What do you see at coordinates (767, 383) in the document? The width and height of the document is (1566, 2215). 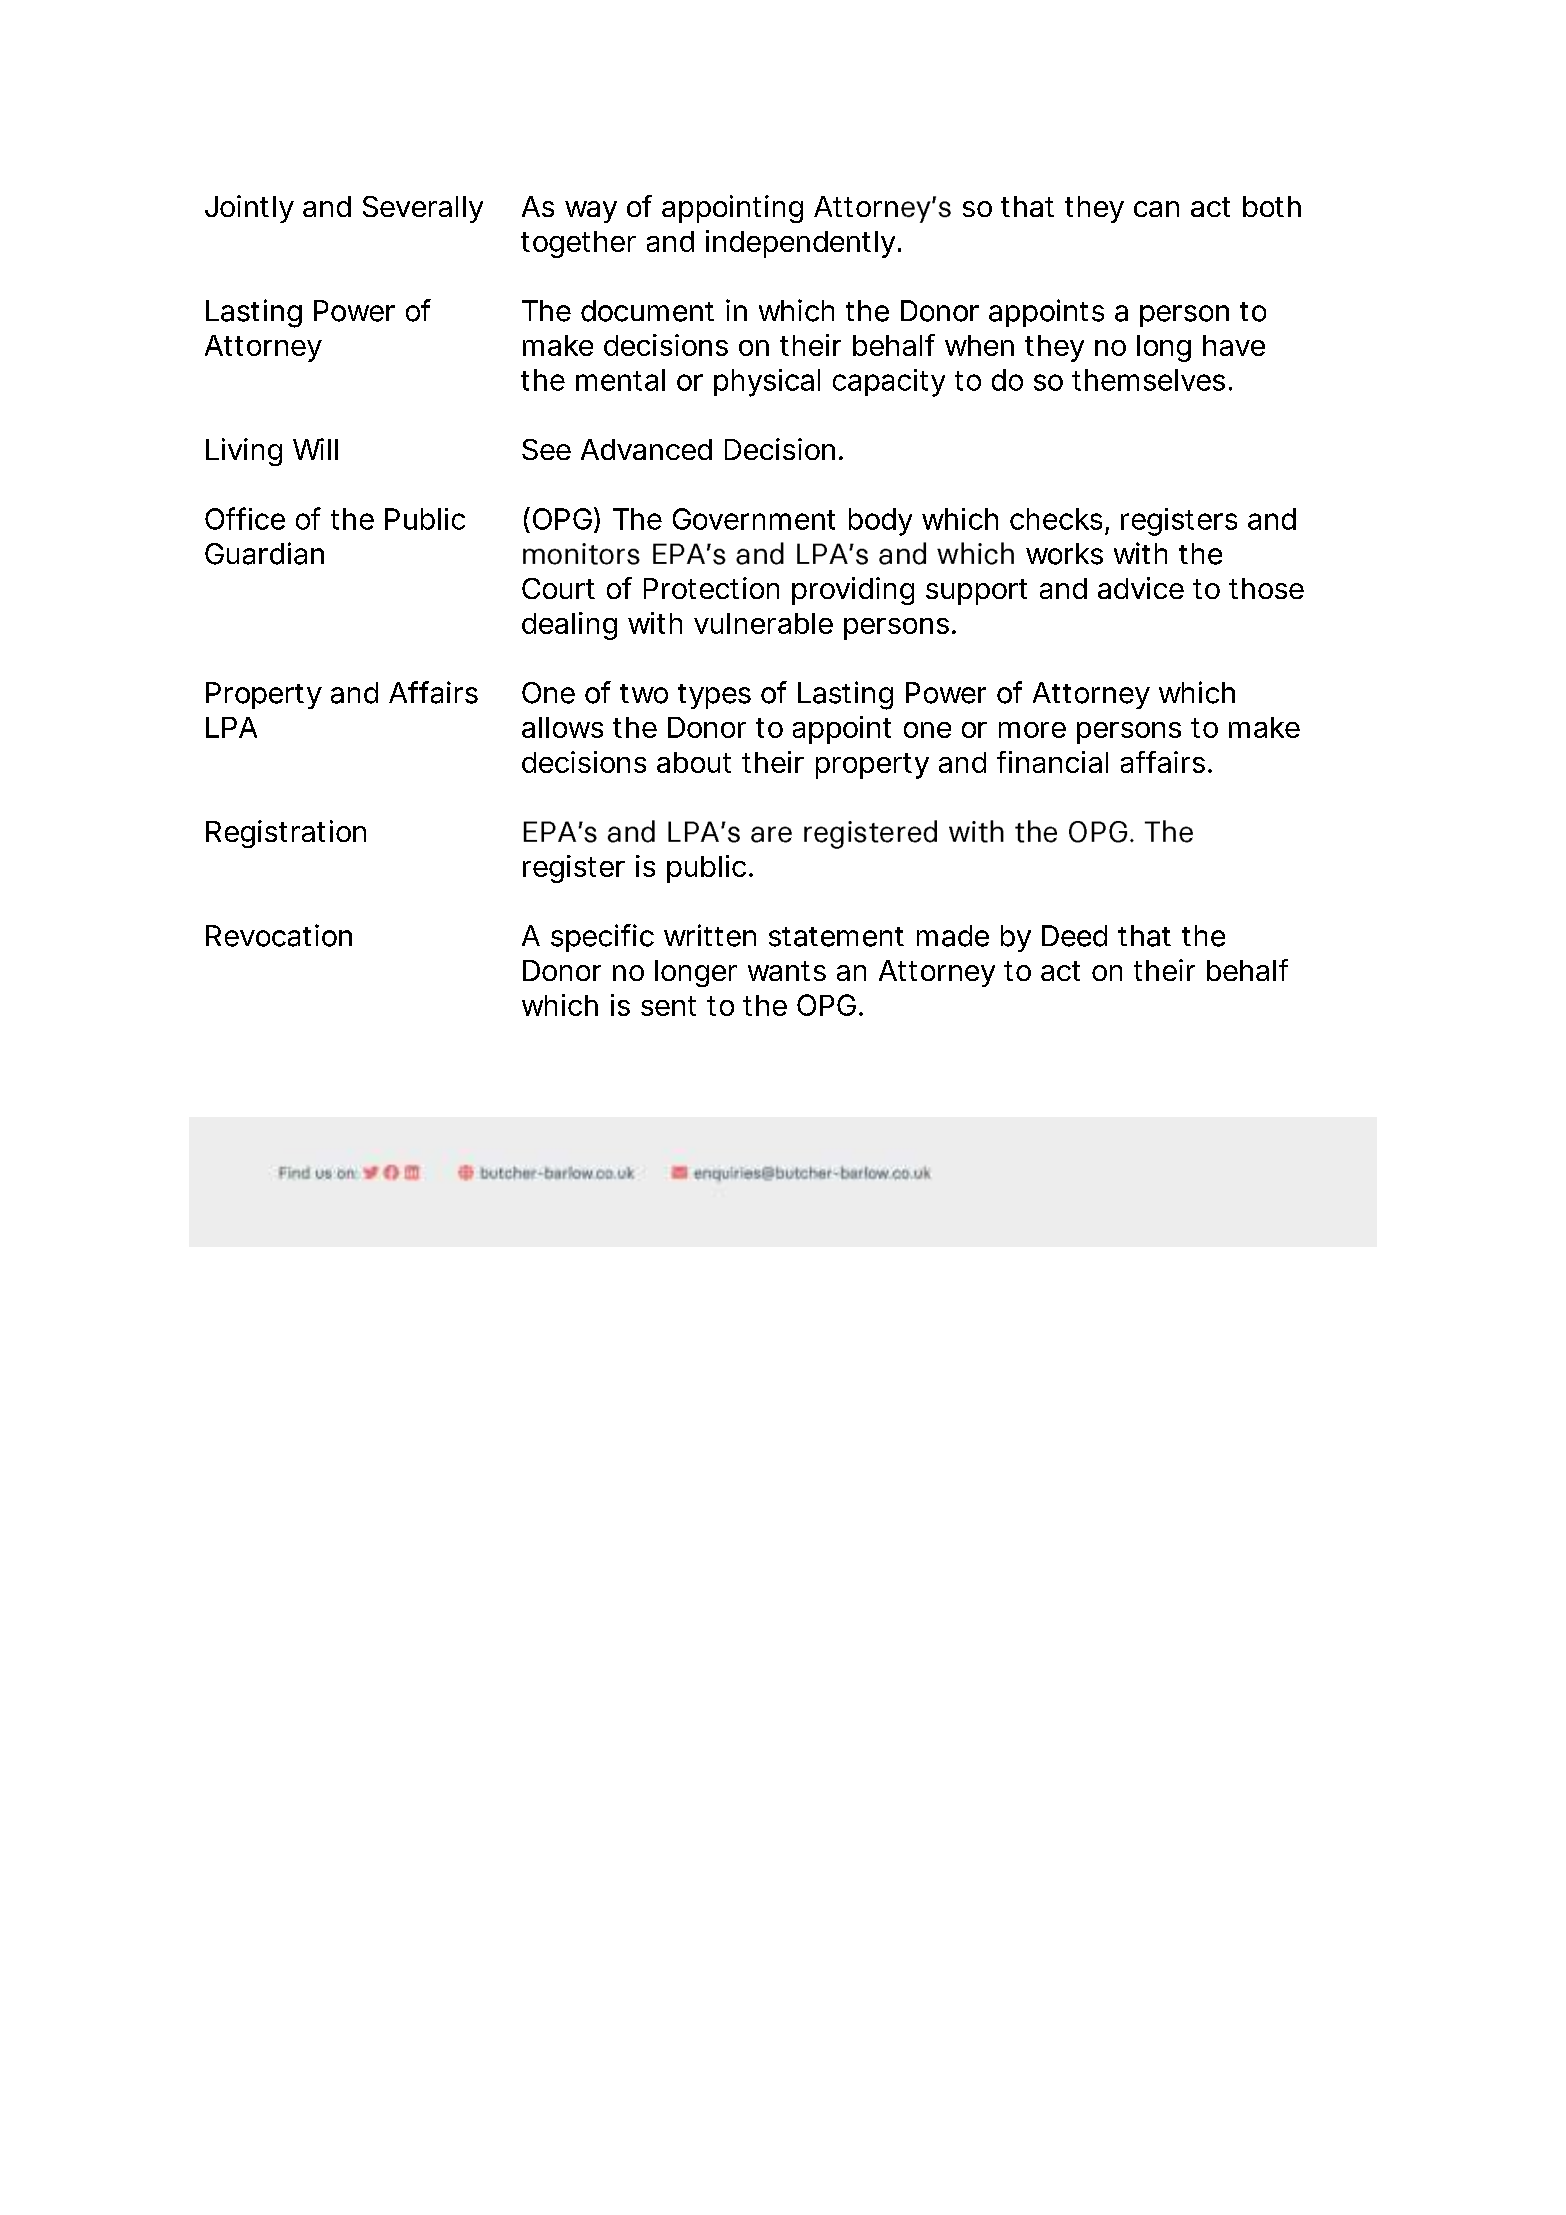 I see `physical` at bounding box center [767, 383].
